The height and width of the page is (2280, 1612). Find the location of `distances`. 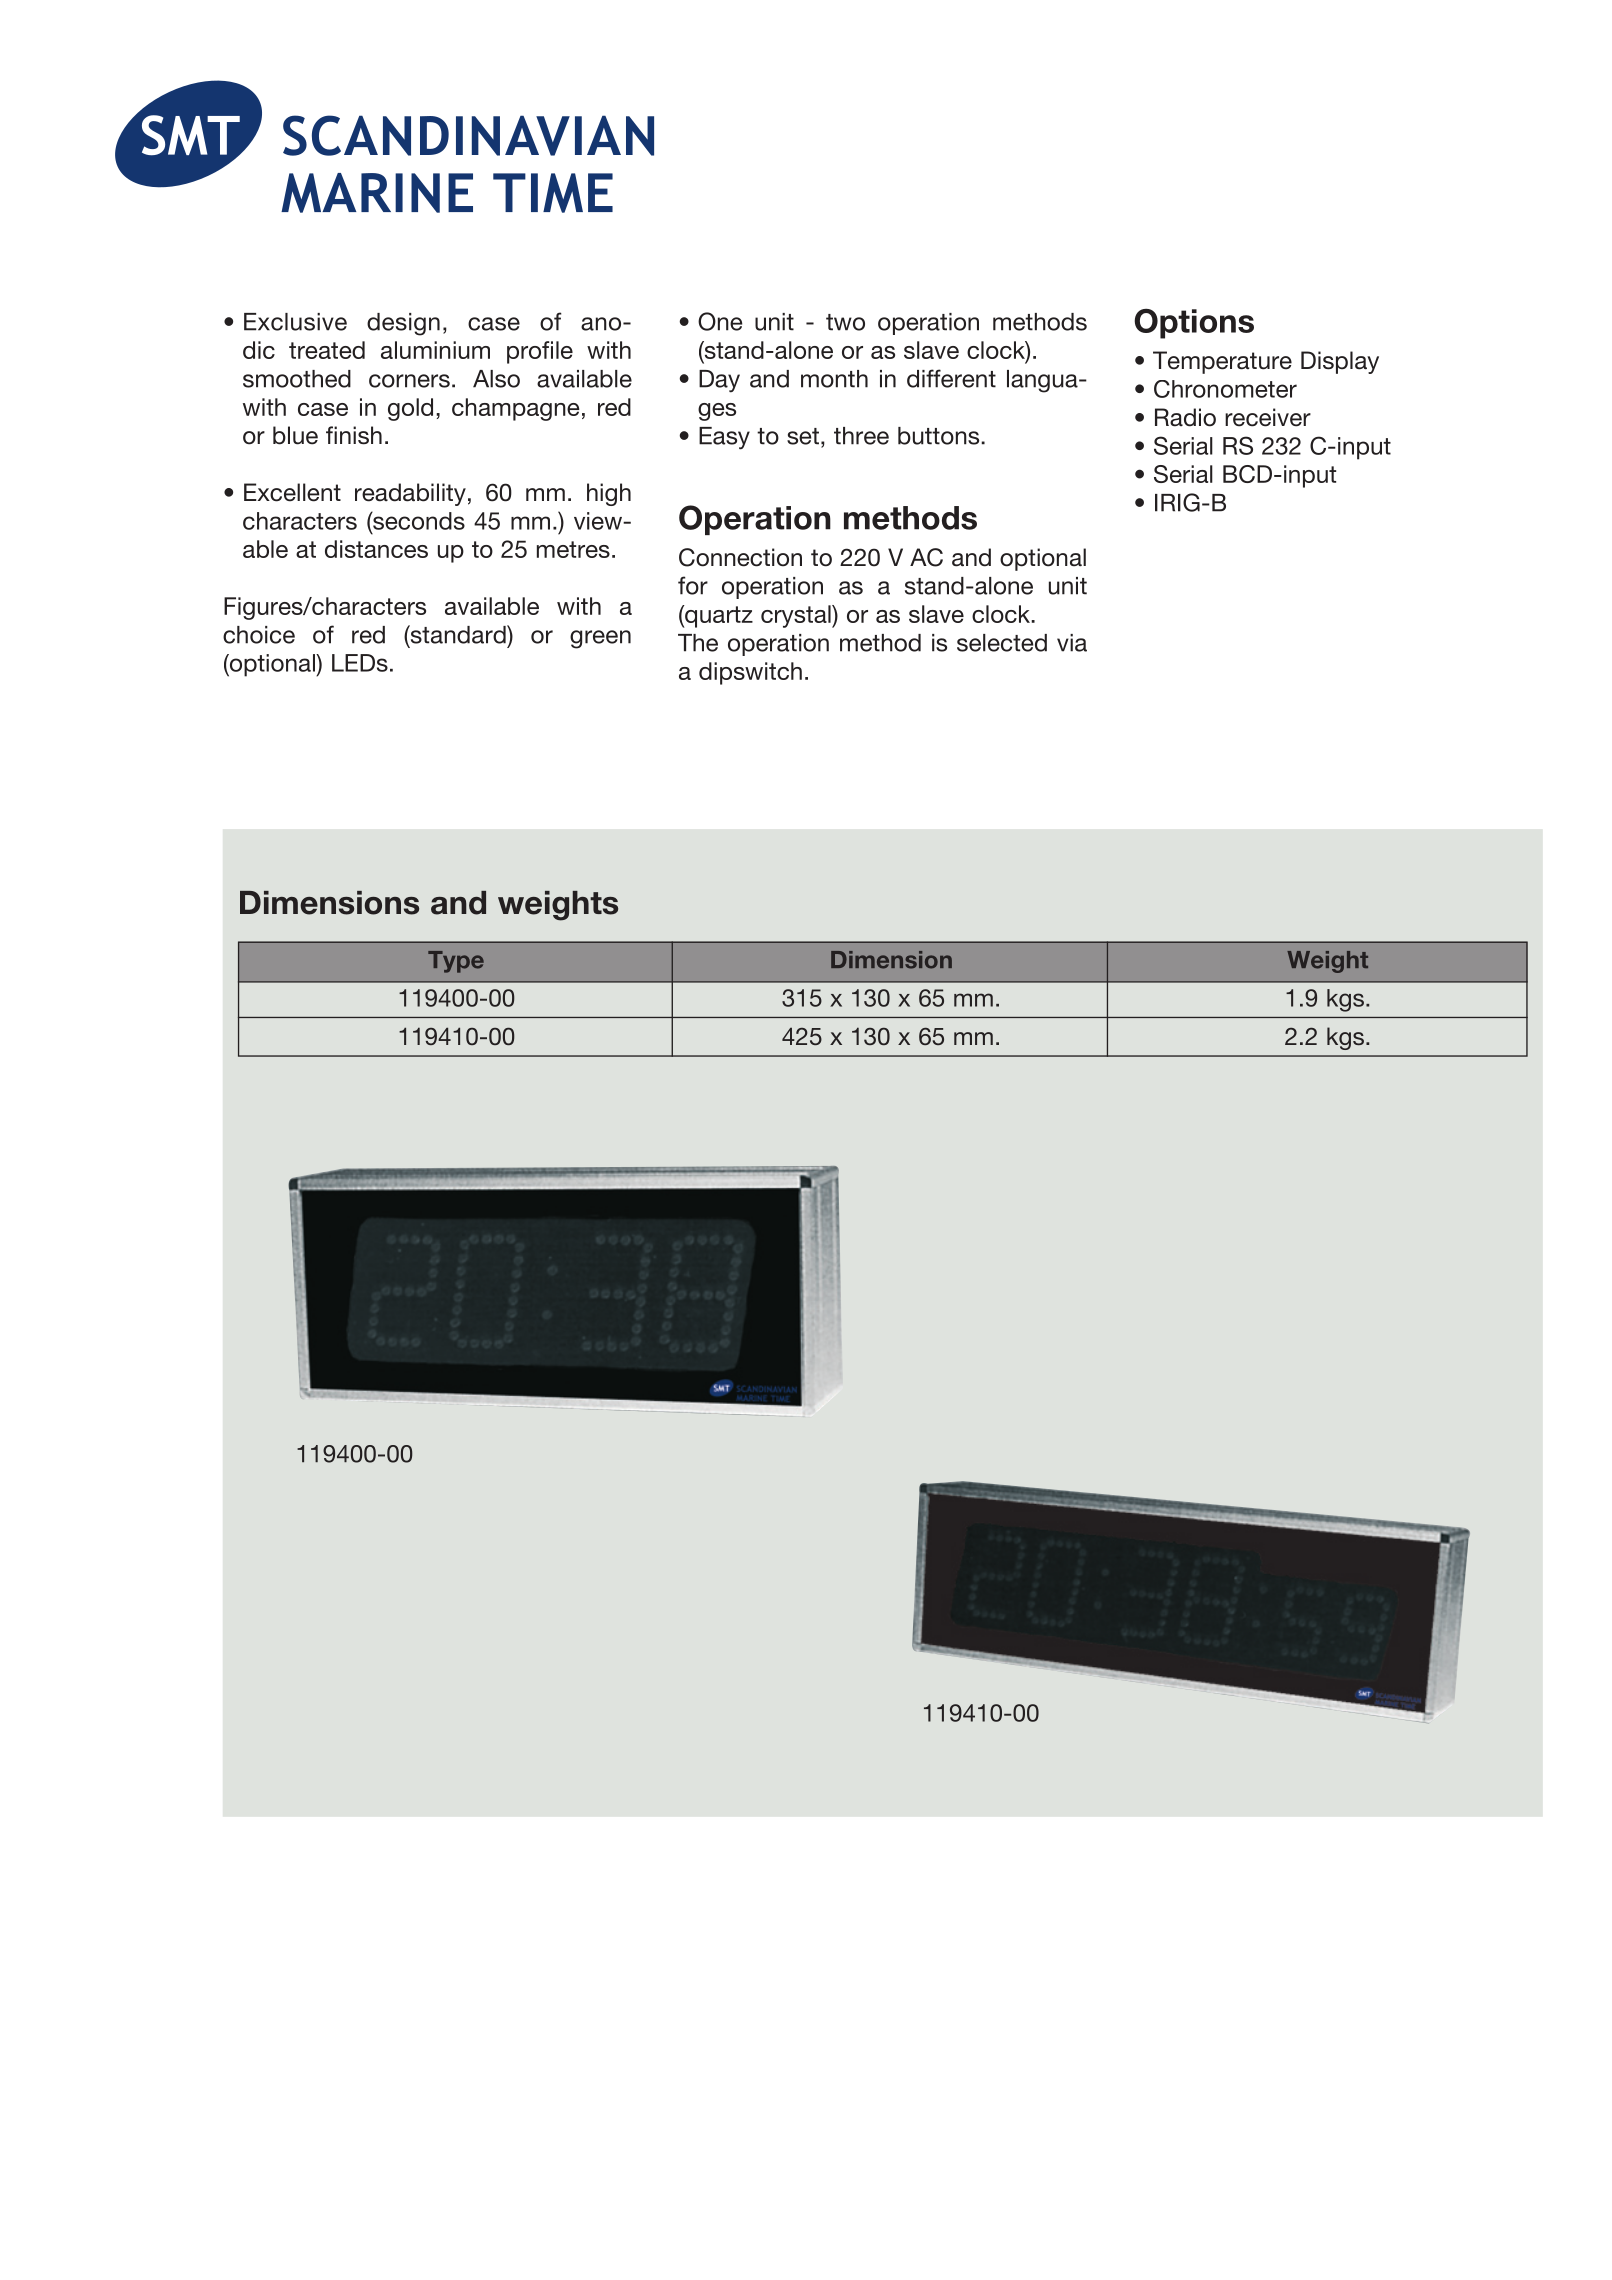

distances is located at coordinates (376, 549).
